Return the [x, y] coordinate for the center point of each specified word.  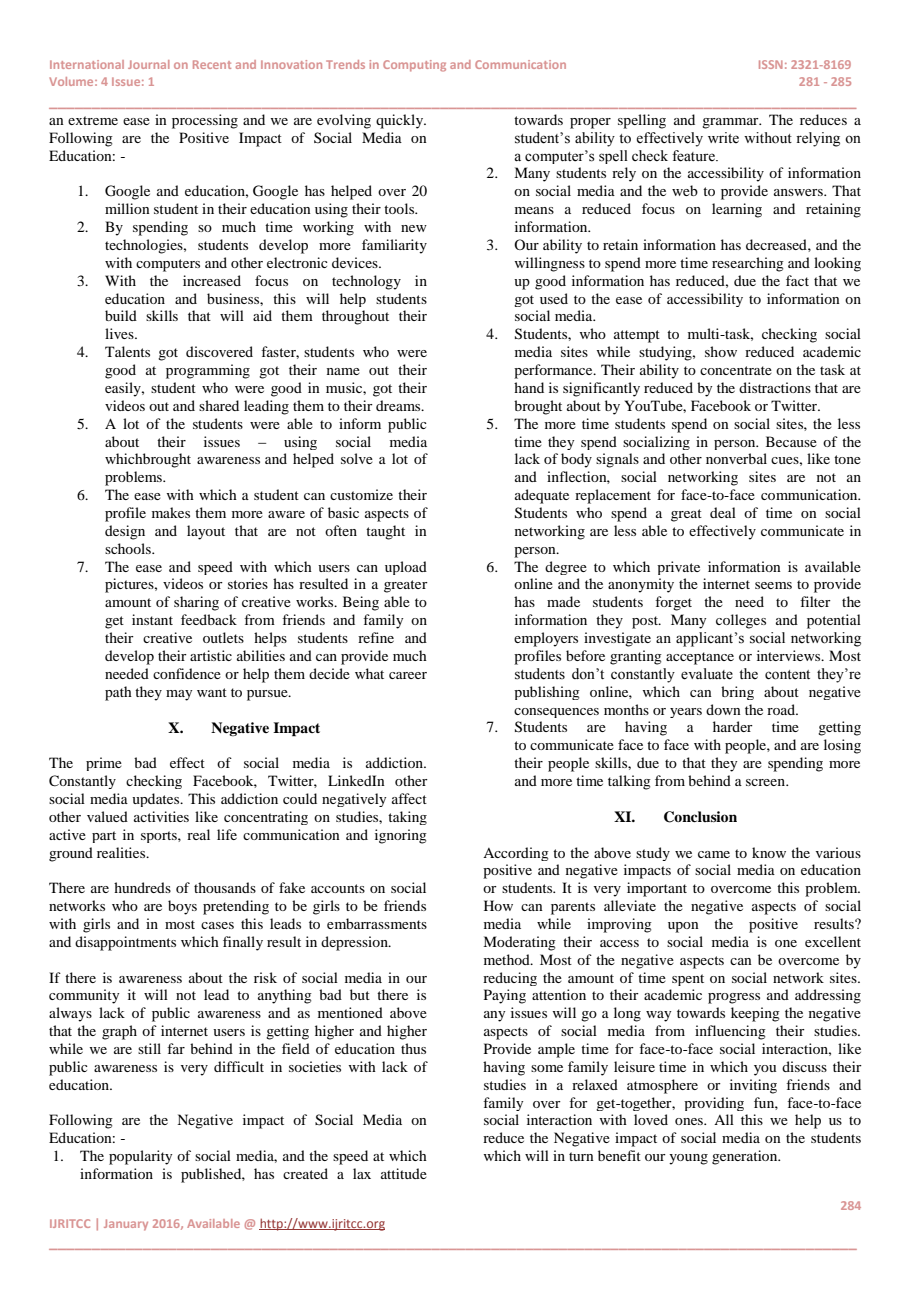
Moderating [519, 943]
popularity [140, 1157]
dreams [399, 405]
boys [182, 907]
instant [152, 619]
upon [683, 927]
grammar [731, 123]
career [408, 675]
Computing [414, 66]
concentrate [736, 370]
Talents [127, 351]
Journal [149, 64]
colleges [741, 621]
